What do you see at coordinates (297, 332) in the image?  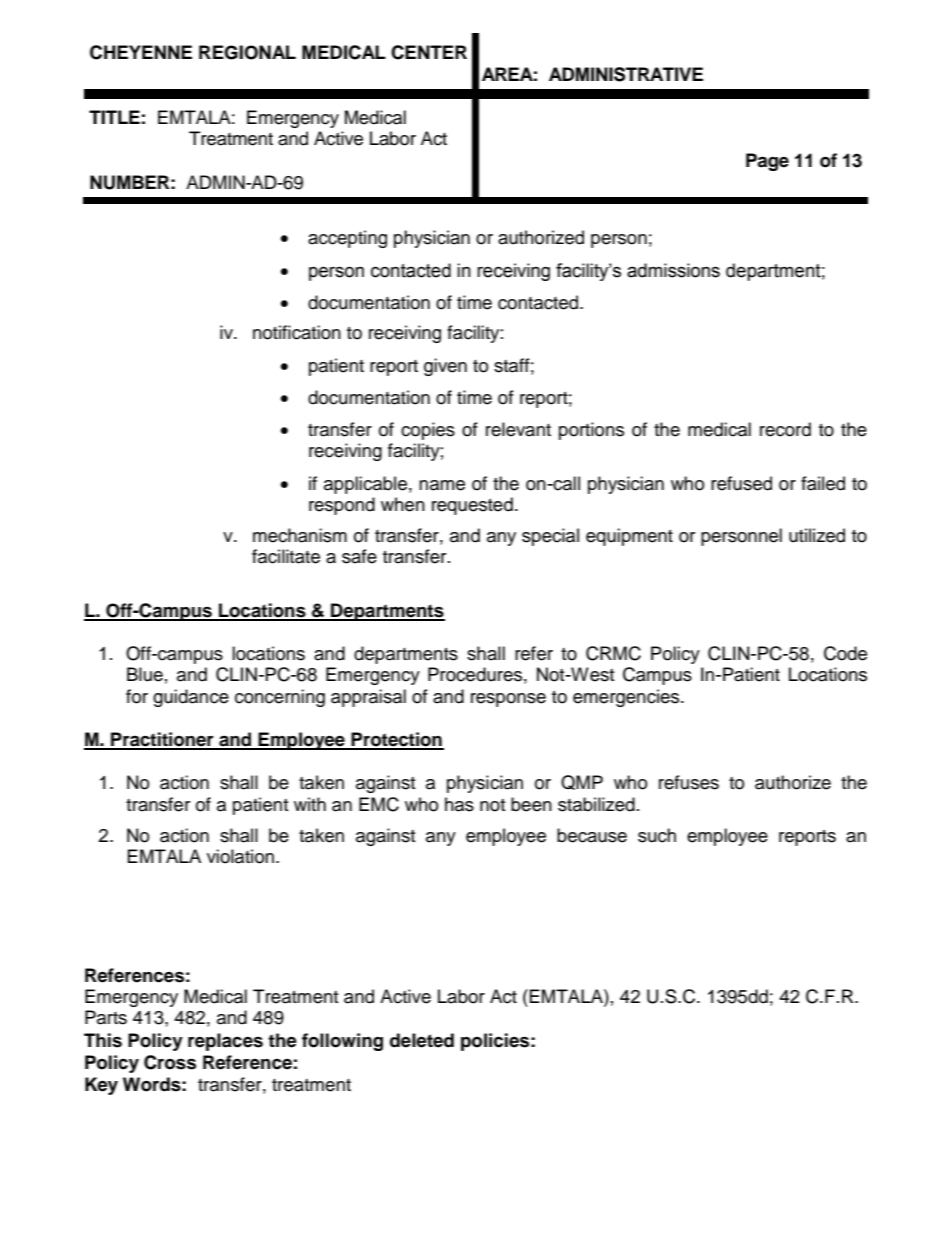 I see `notification` at bounding box center [297, 332].
